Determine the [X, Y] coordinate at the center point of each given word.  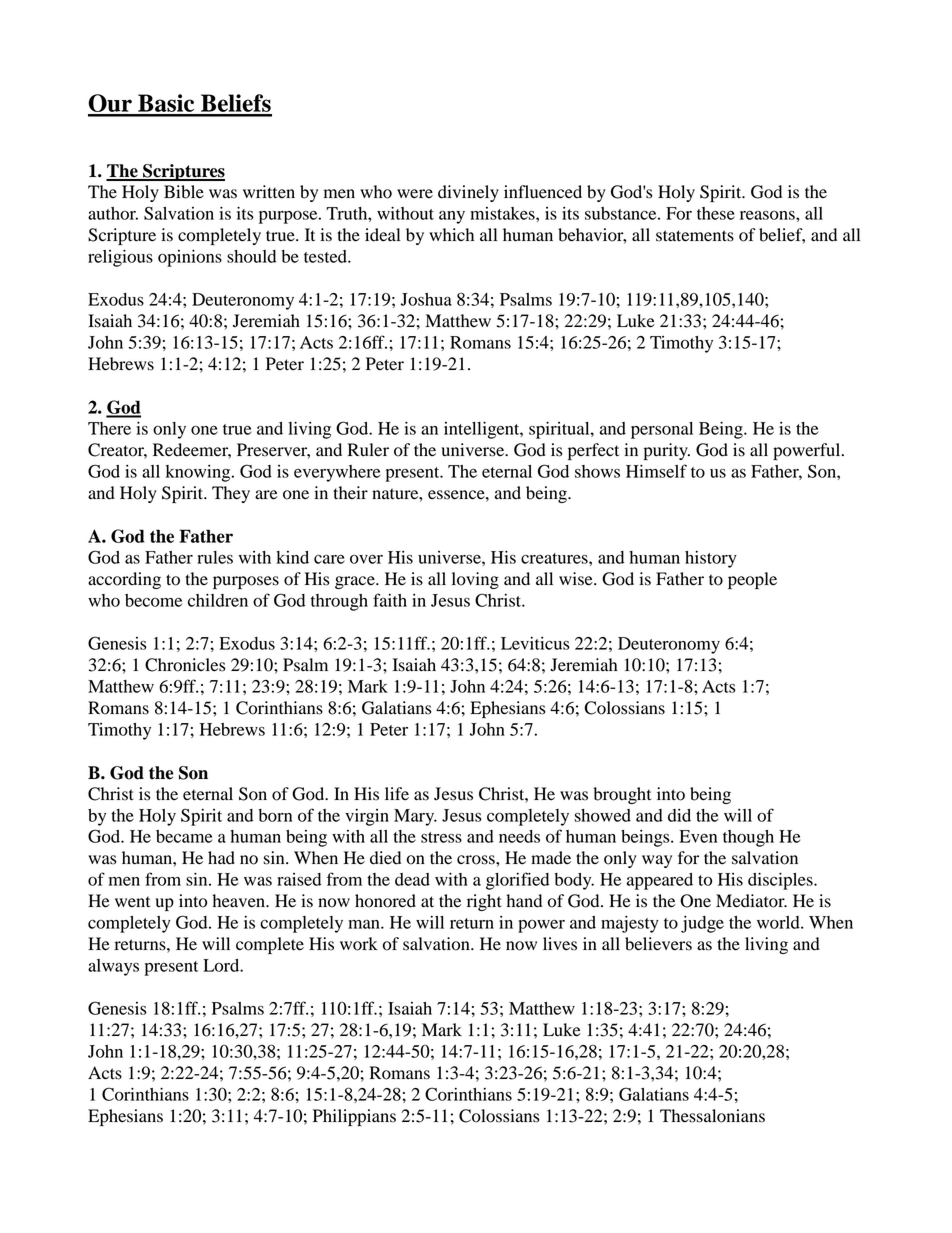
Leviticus [535, 643]
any [452, 217]
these [716, 213]
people [752, 580]
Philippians [354, 1117]
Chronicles [185, 665]
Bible [184, 192]
